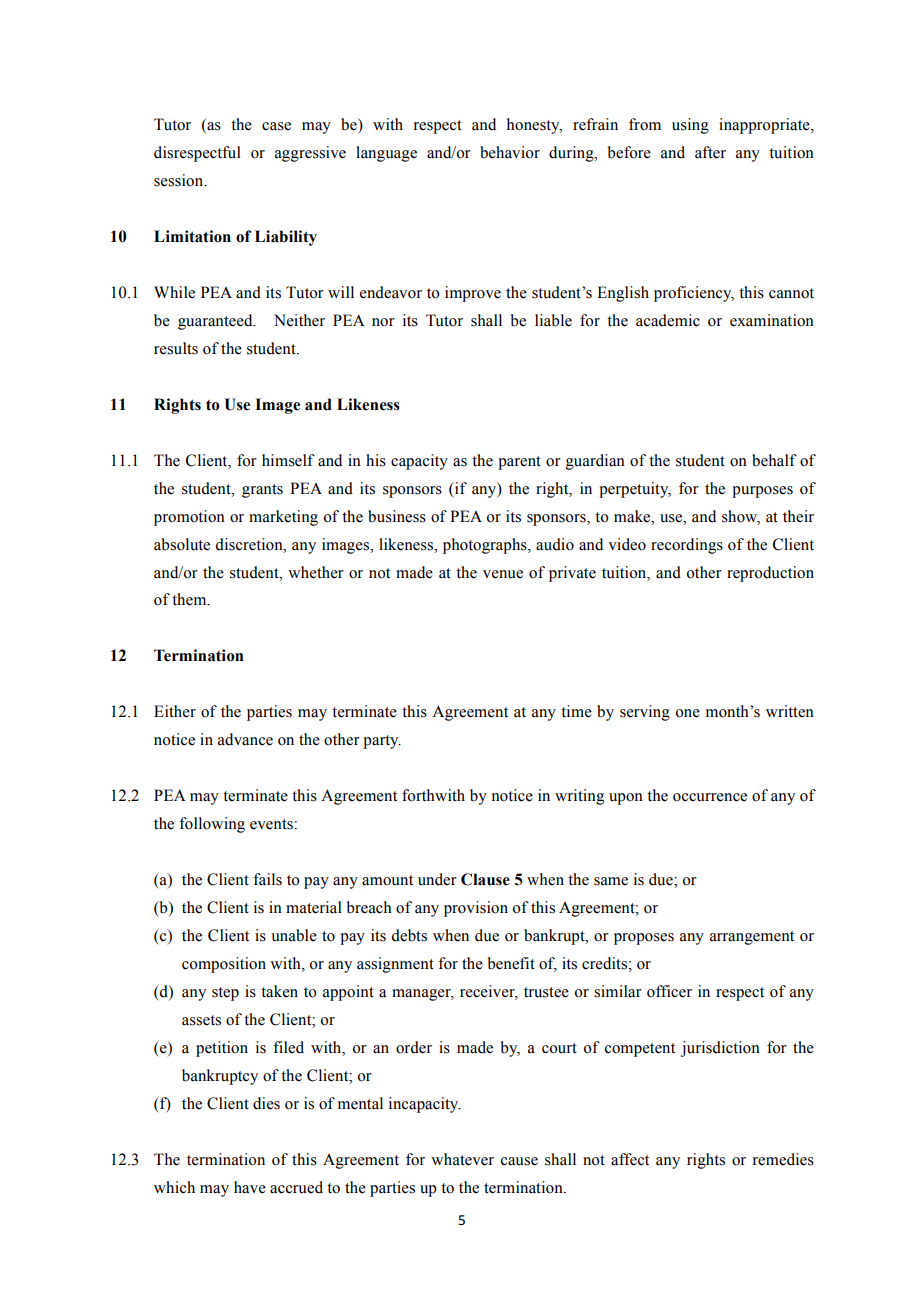 The image size is (924, 1308). I want to click on case, so click(276, 126).
